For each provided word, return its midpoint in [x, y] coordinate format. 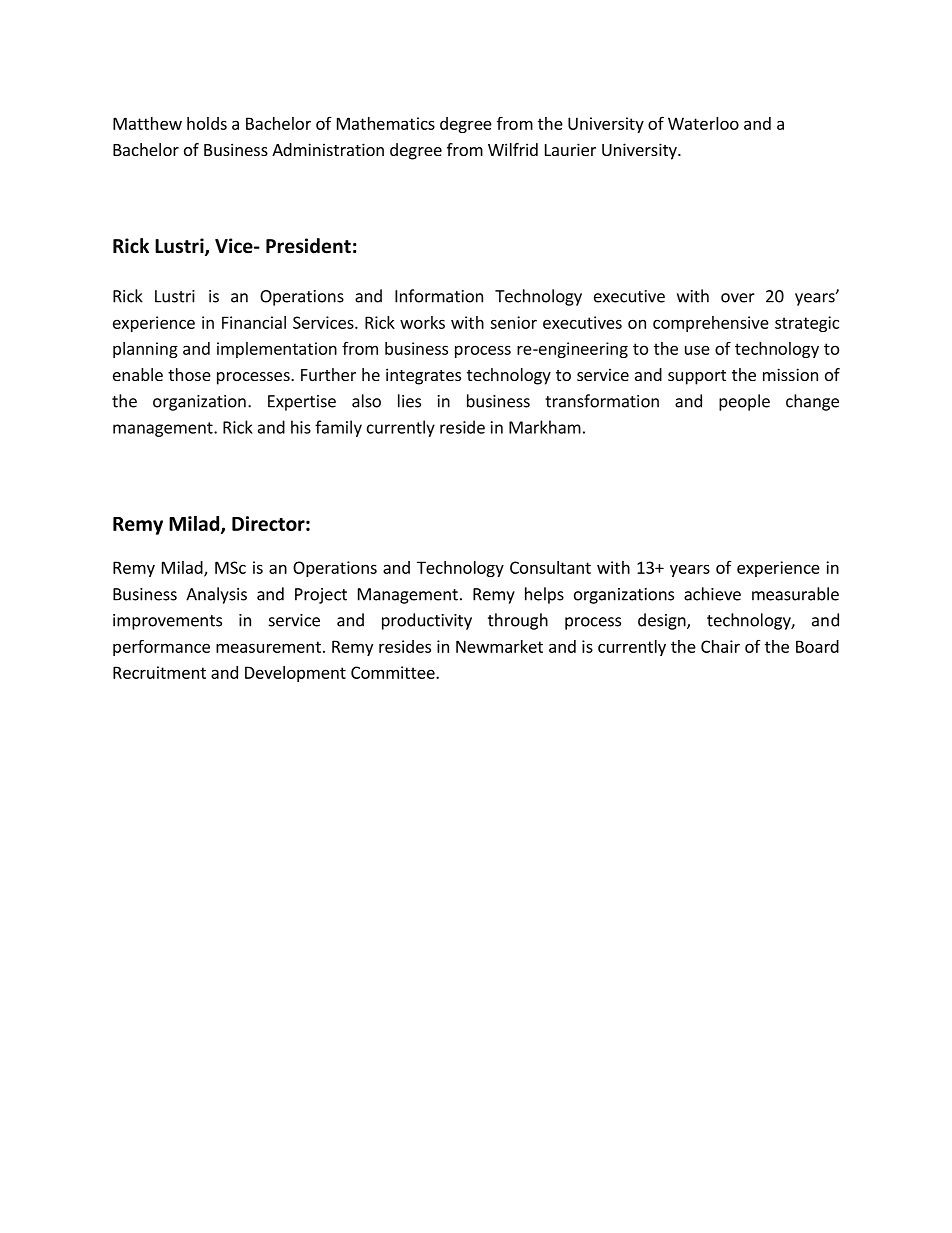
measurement [268, 647]
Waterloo [703, 123]
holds [207, 123]
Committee [394, 672]
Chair [720, 646]
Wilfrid [513, 149]
